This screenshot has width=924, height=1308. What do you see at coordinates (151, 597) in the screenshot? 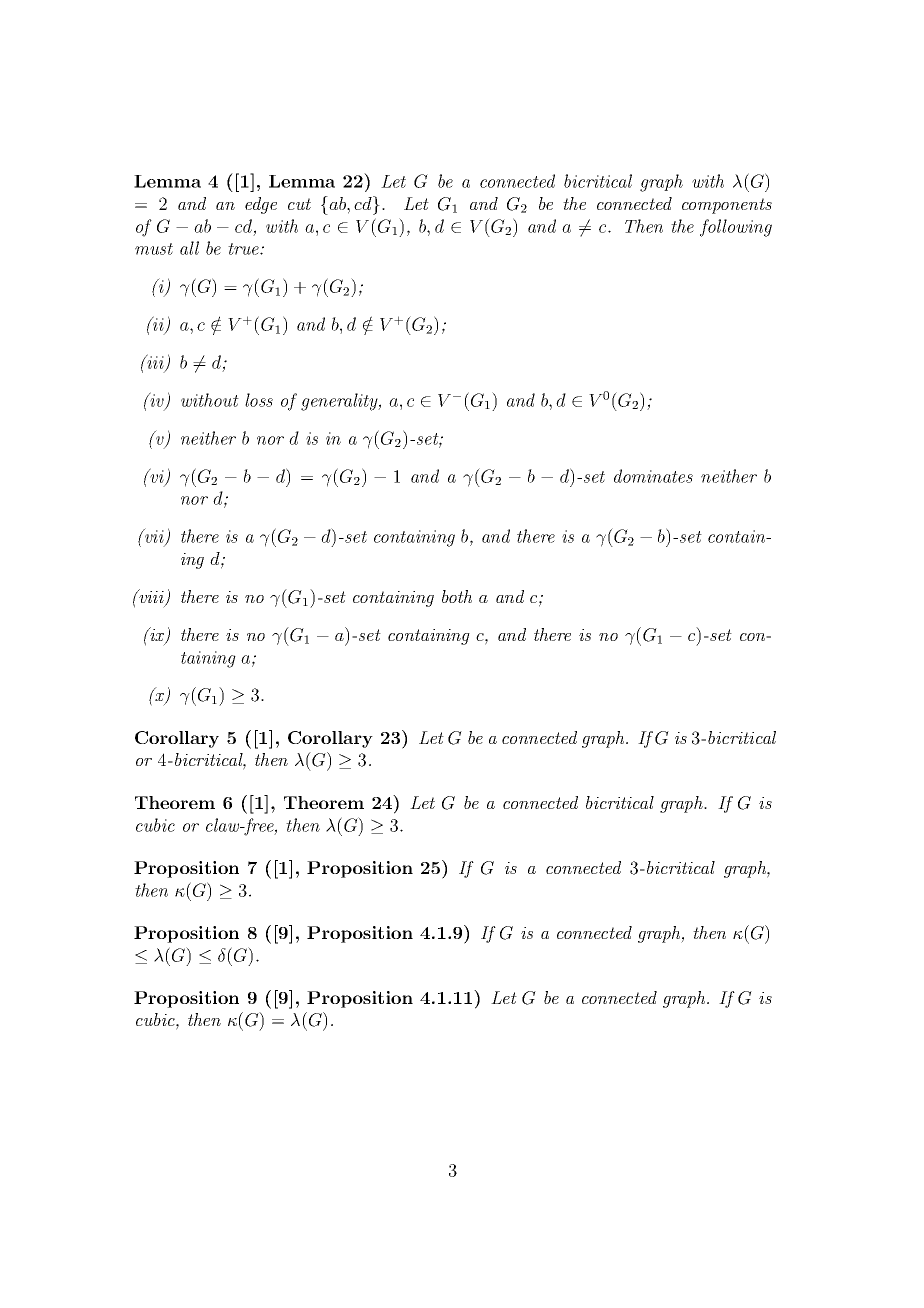
I see `viii` at bounding box center [151, 597].
